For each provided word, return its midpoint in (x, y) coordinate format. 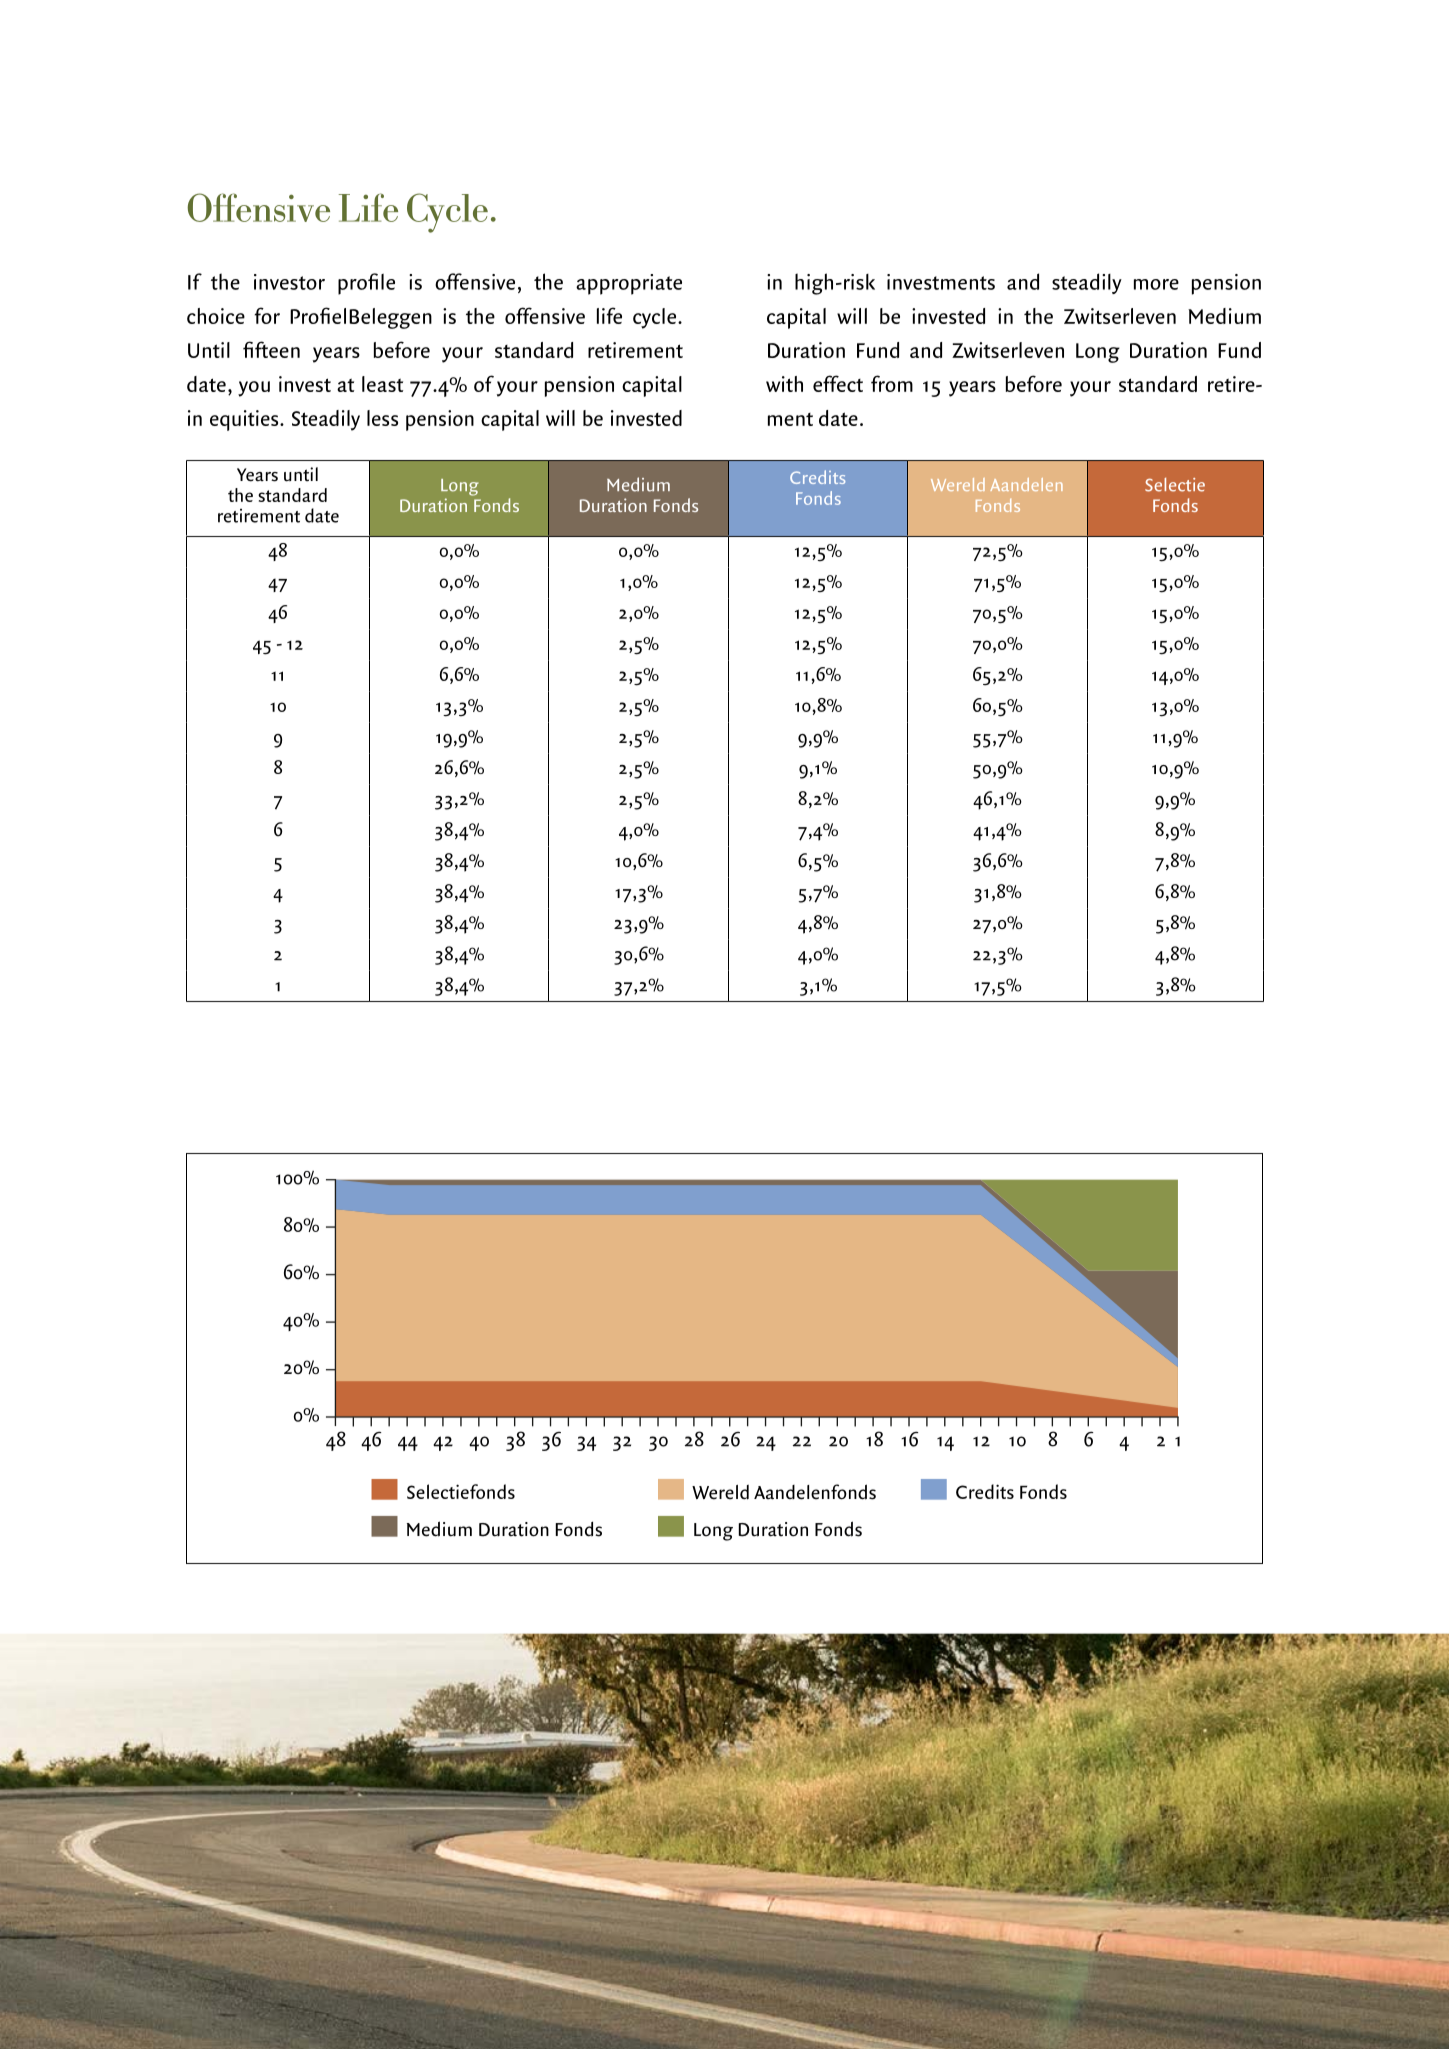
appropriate (629, 284)
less (382, 418)
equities (245, 420)
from (892, 383)
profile (366, 284)
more (1156, 284)
